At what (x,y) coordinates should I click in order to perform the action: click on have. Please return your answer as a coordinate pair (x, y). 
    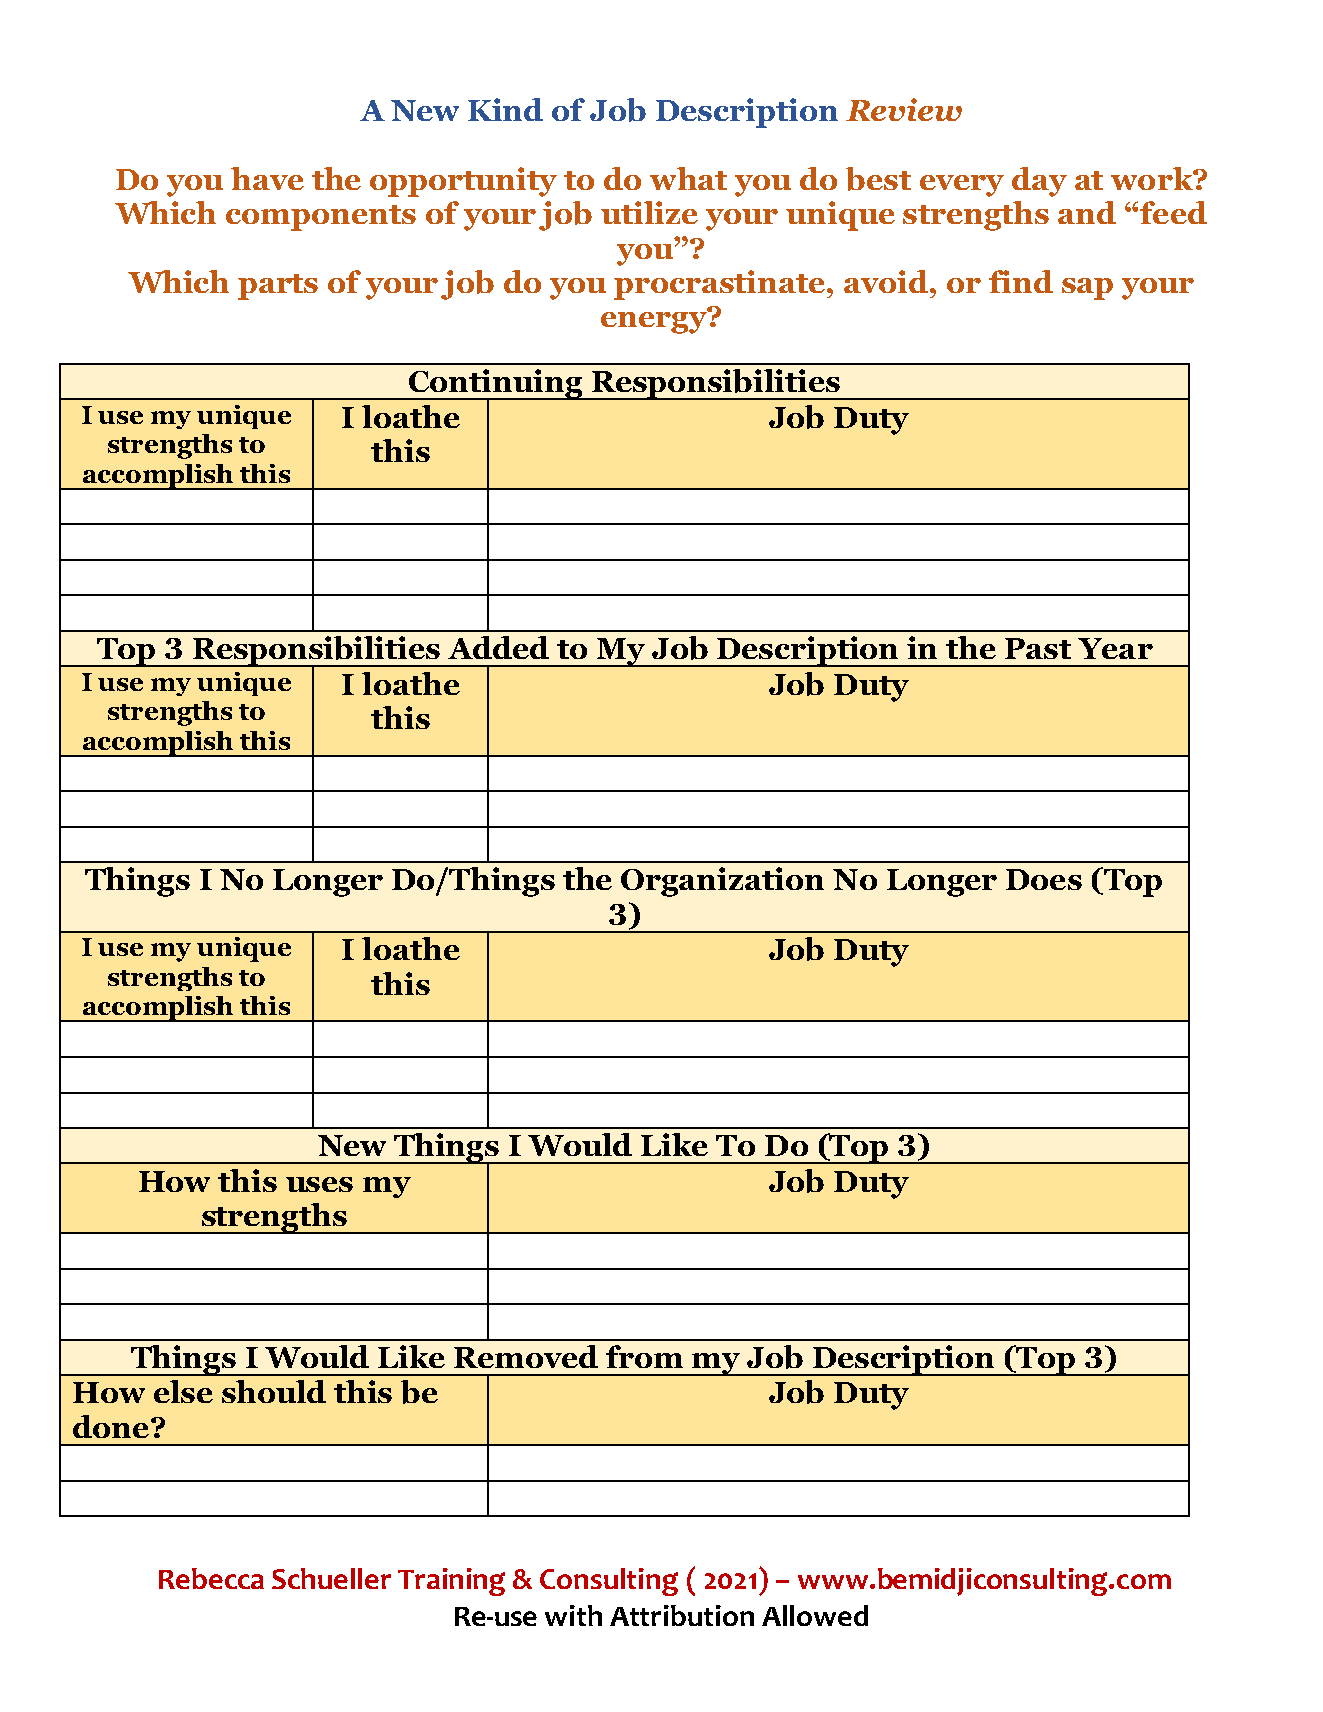
    Looking at the image, I should click on (267, 178).
